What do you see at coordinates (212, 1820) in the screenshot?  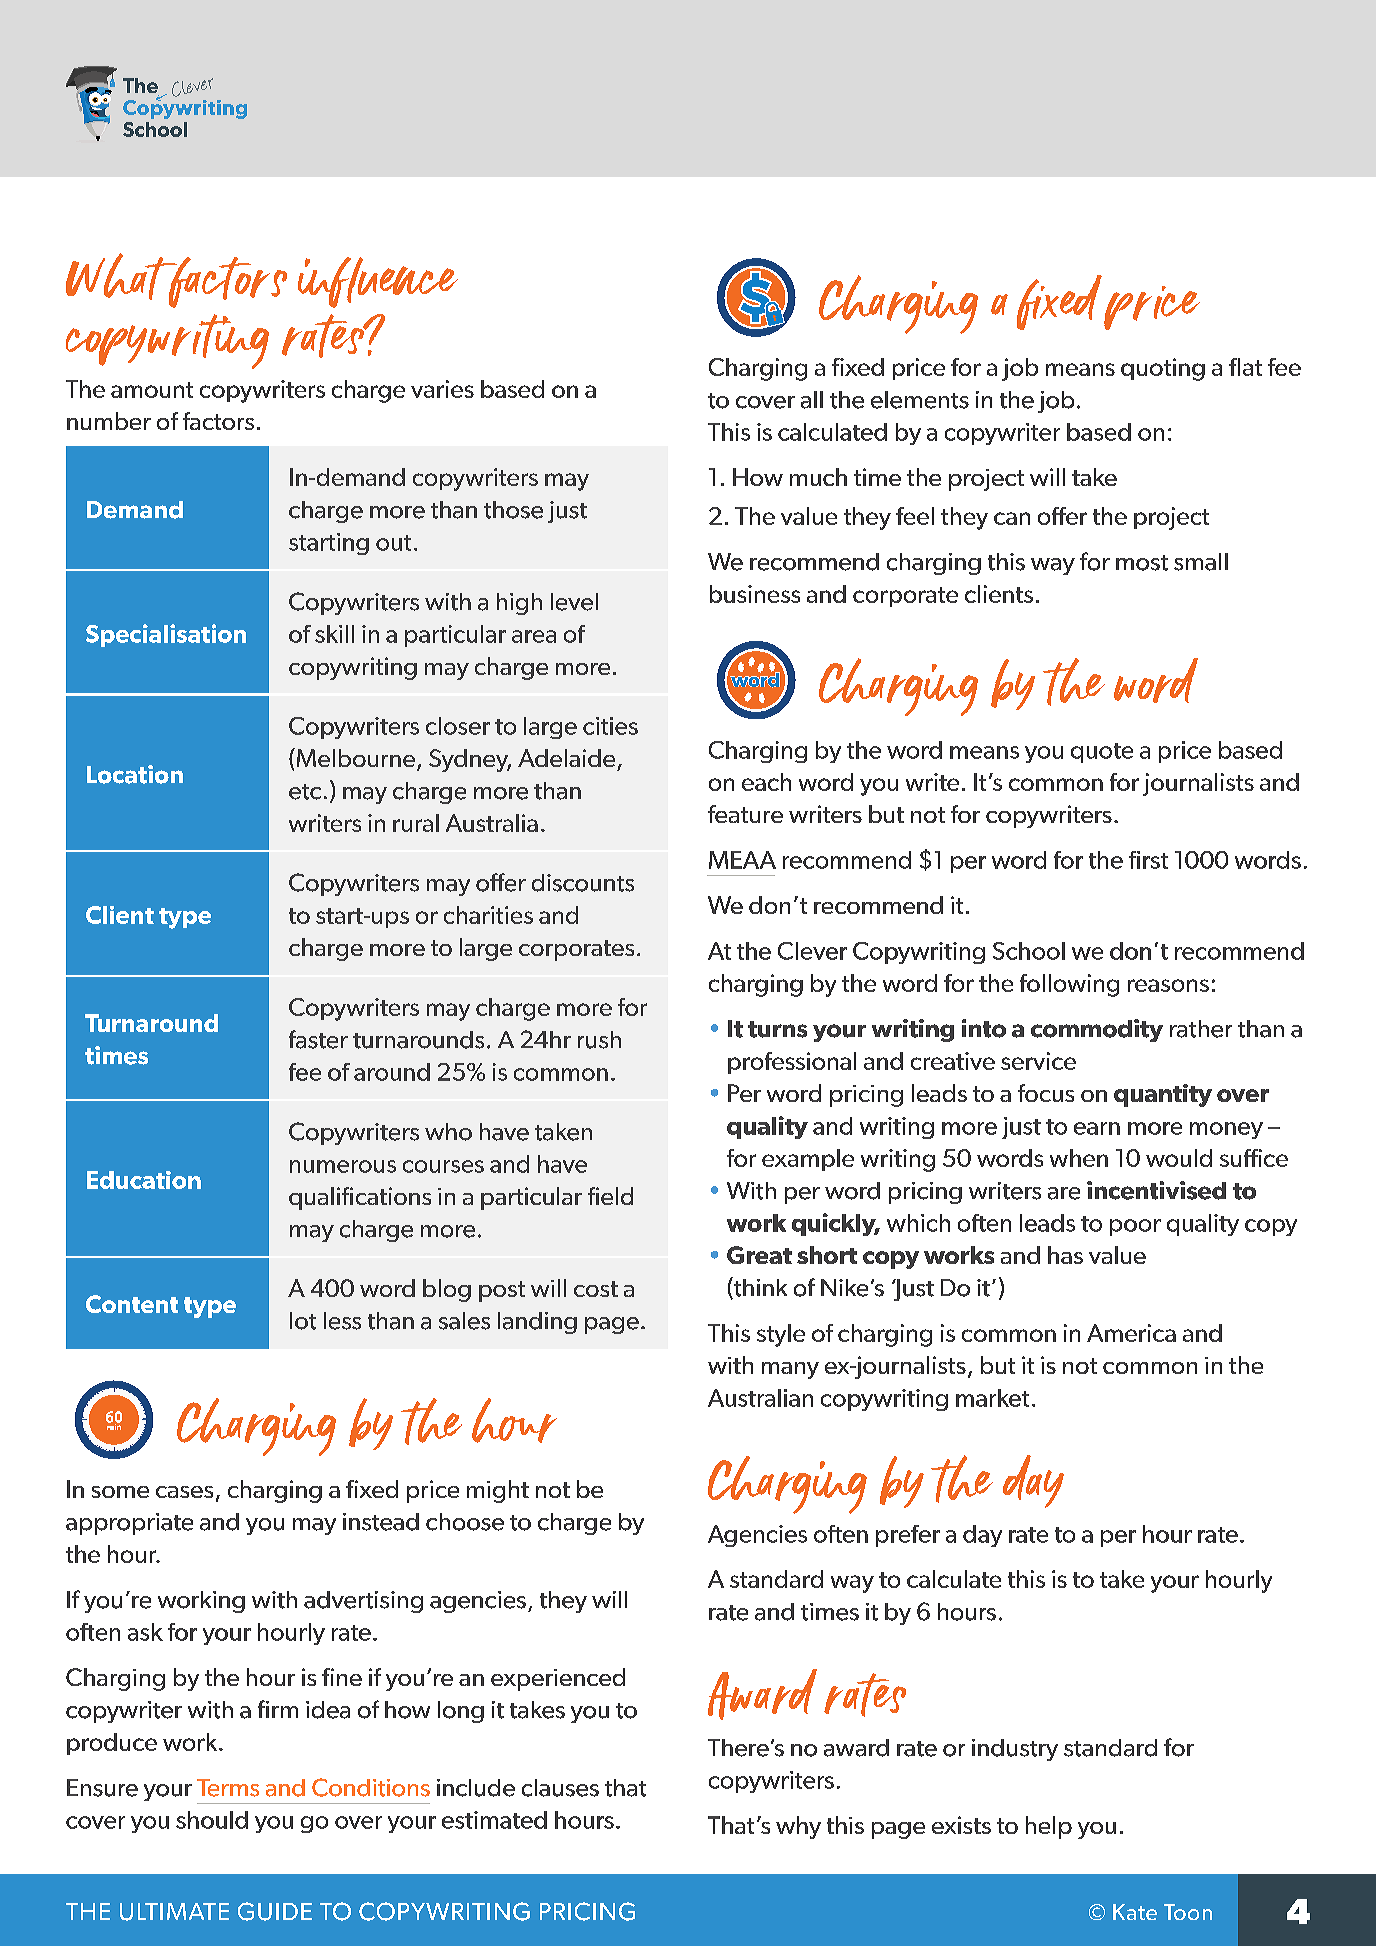 I see `should` at bounding box center [212, 1820].
